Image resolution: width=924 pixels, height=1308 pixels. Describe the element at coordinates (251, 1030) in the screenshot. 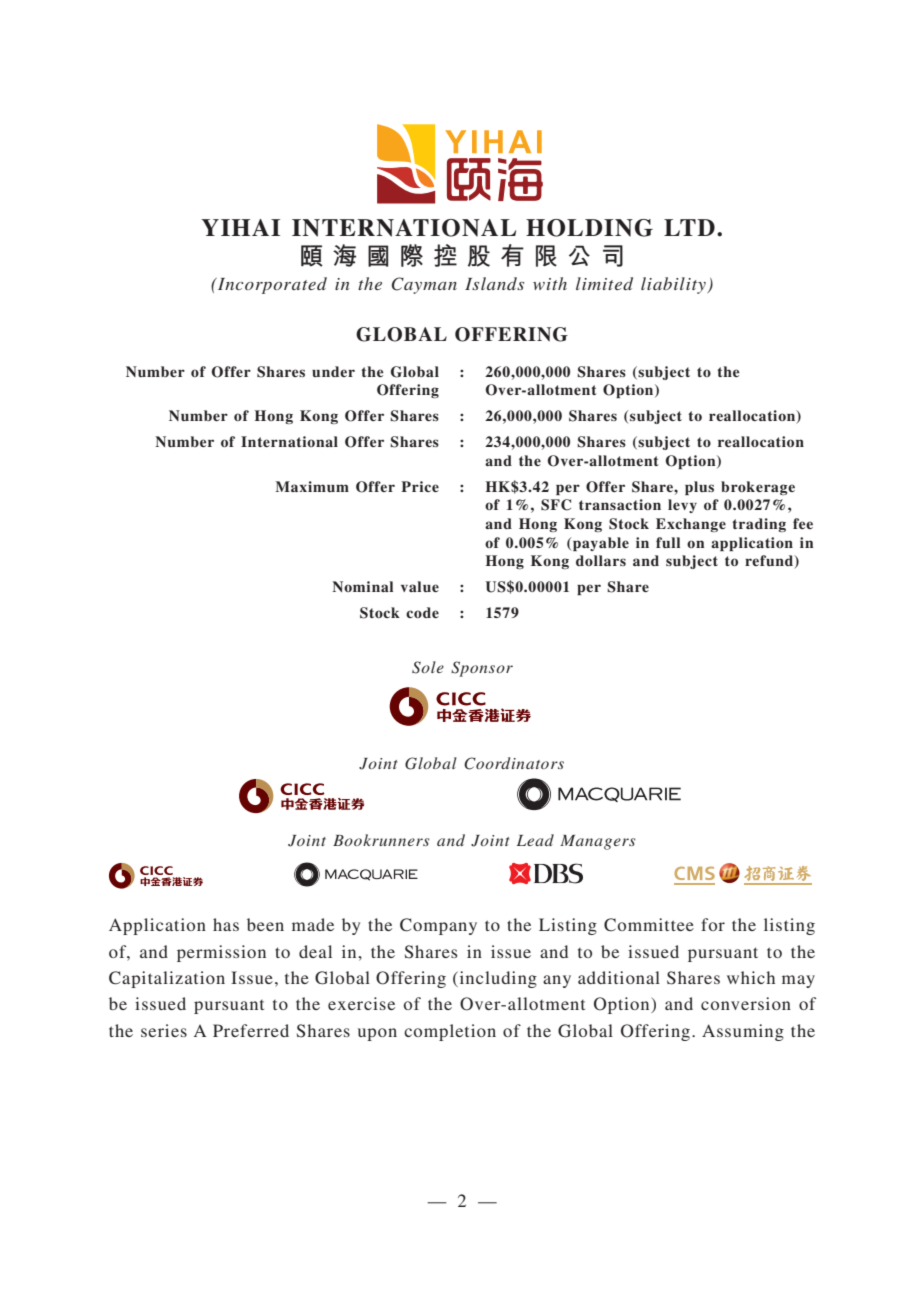

I see `Preferred` at that location.
